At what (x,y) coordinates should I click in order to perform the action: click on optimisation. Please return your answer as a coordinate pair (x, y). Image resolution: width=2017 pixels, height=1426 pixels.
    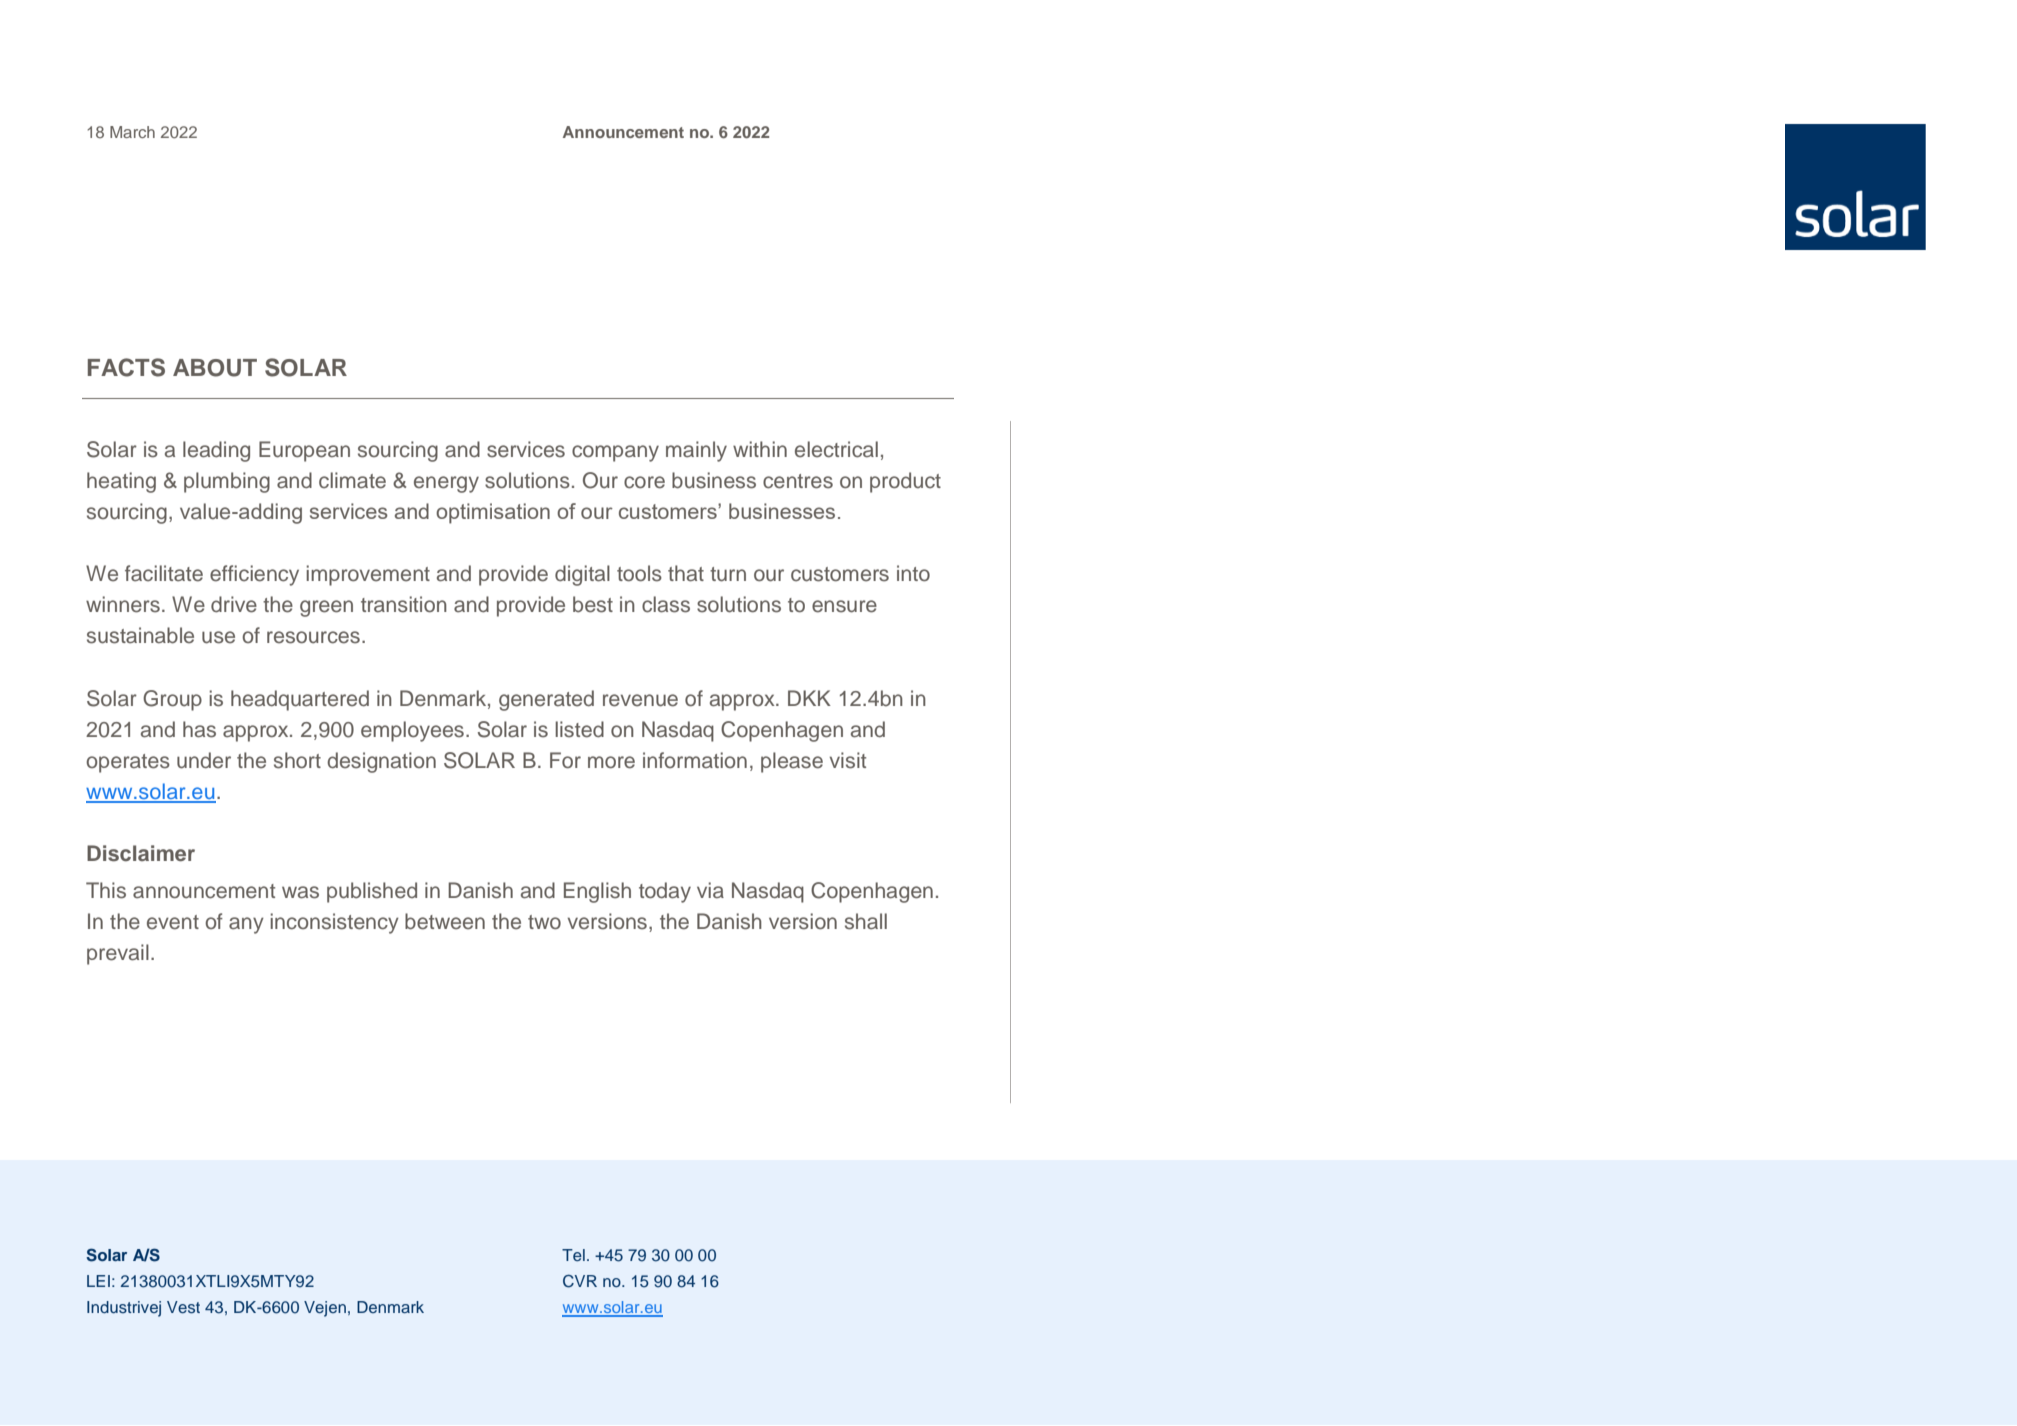
    Looking at the image, I should click on (493, 513).
